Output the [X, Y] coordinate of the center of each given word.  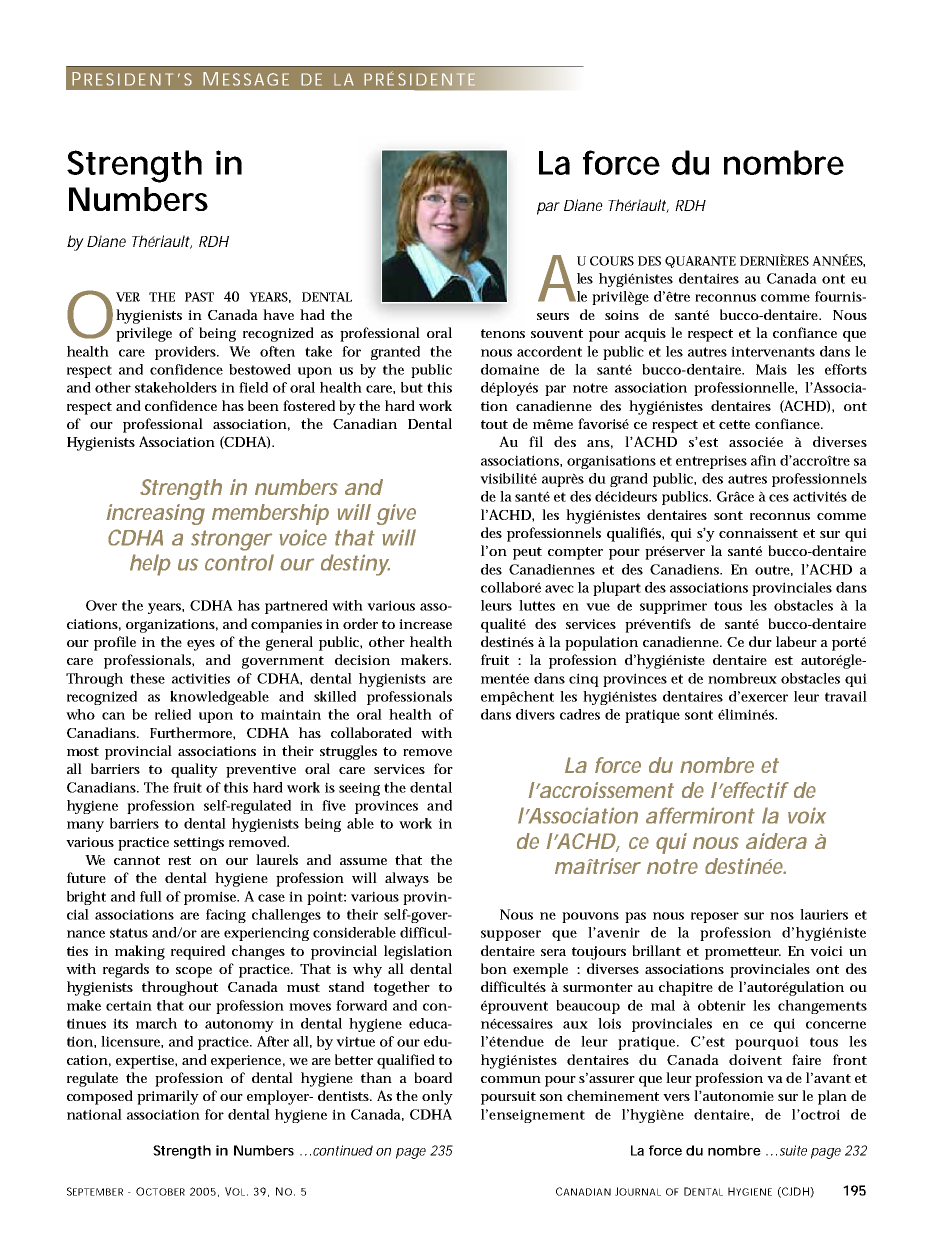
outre [774, 570]
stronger [231, 540]
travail [846, 696]
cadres [580, 714]
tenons [503, 333]
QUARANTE [700, 262]
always [407, 879]
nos [782, 916]
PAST [199, 297]
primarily [168, 1097]
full [151, 896]
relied [173, 714]
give [396, 514]
